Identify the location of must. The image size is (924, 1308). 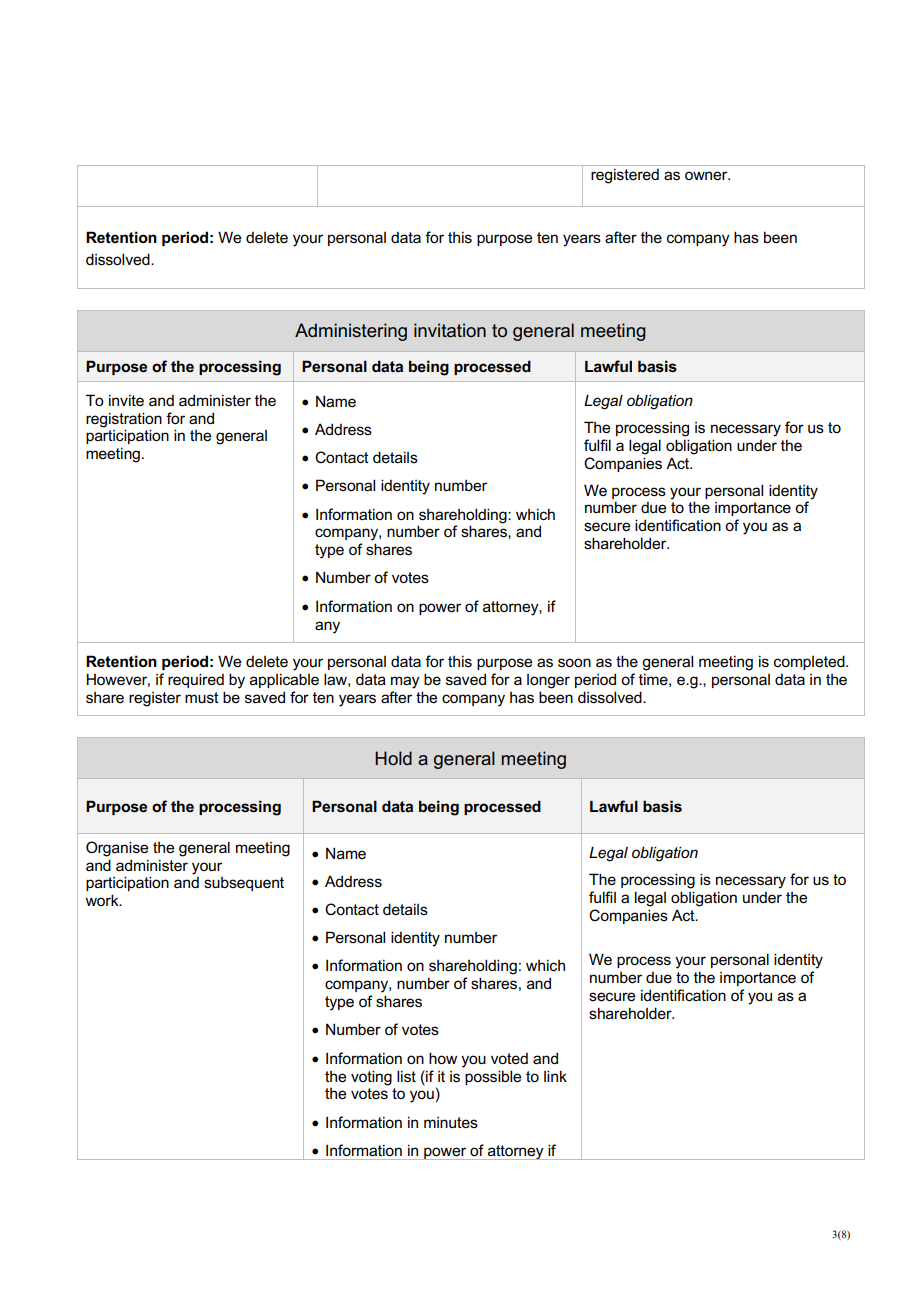
(202, 697).
